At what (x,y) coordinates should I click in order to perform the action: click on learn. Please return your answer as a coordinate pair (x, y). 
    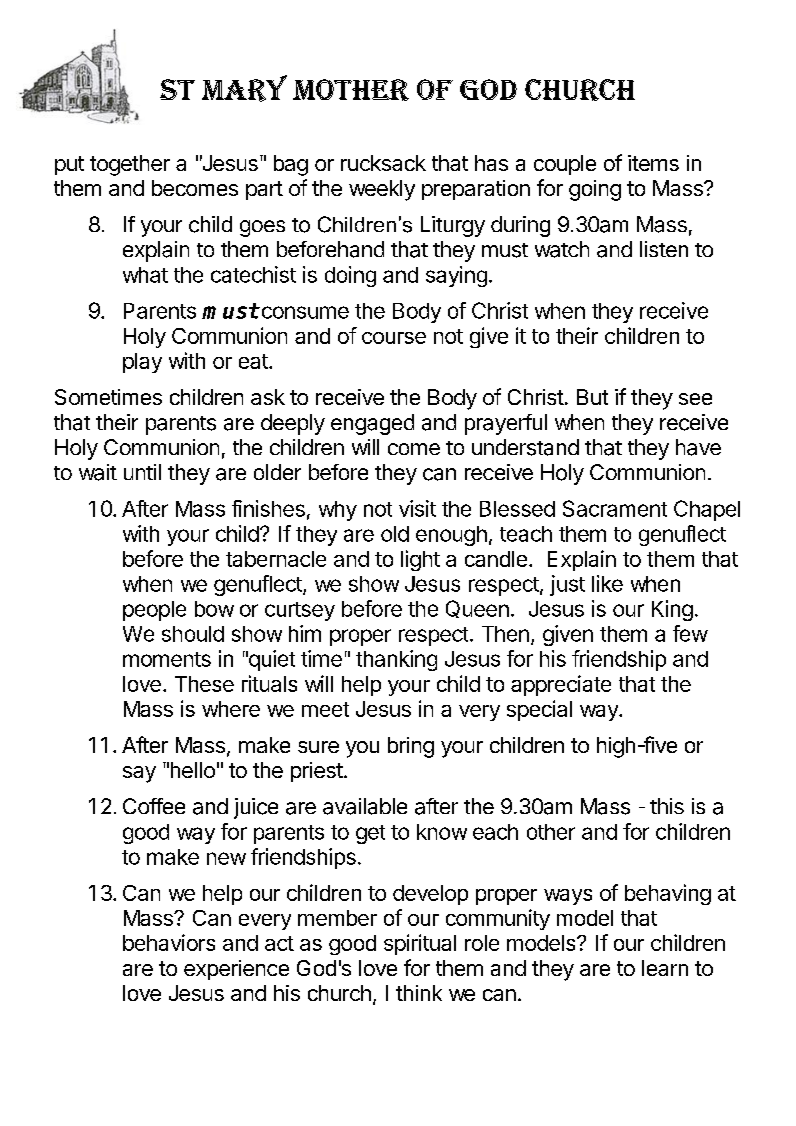
    Looking at the image, I should click on (665, 968).
